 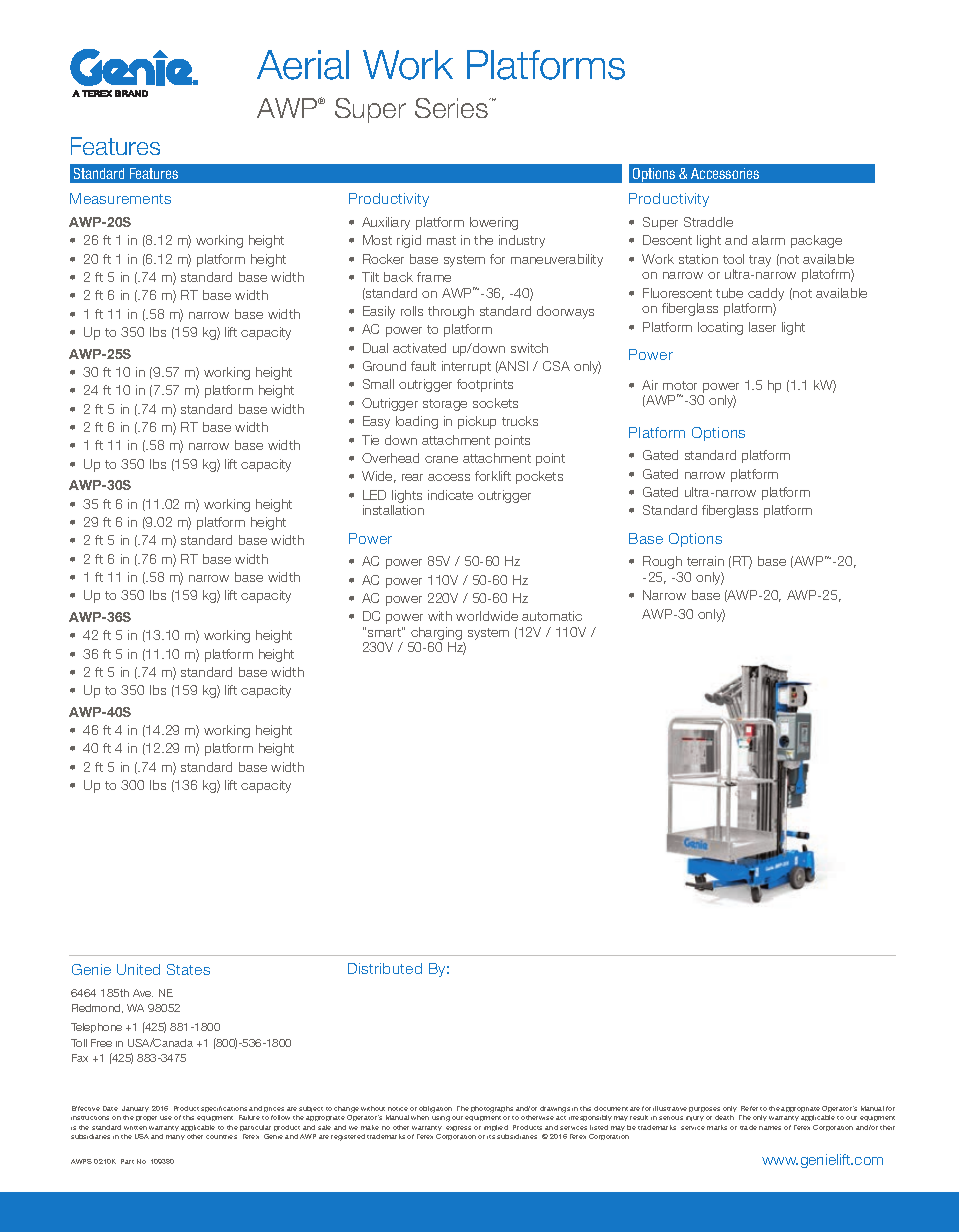 I want to click on LED, so click(x=374, y=495).
